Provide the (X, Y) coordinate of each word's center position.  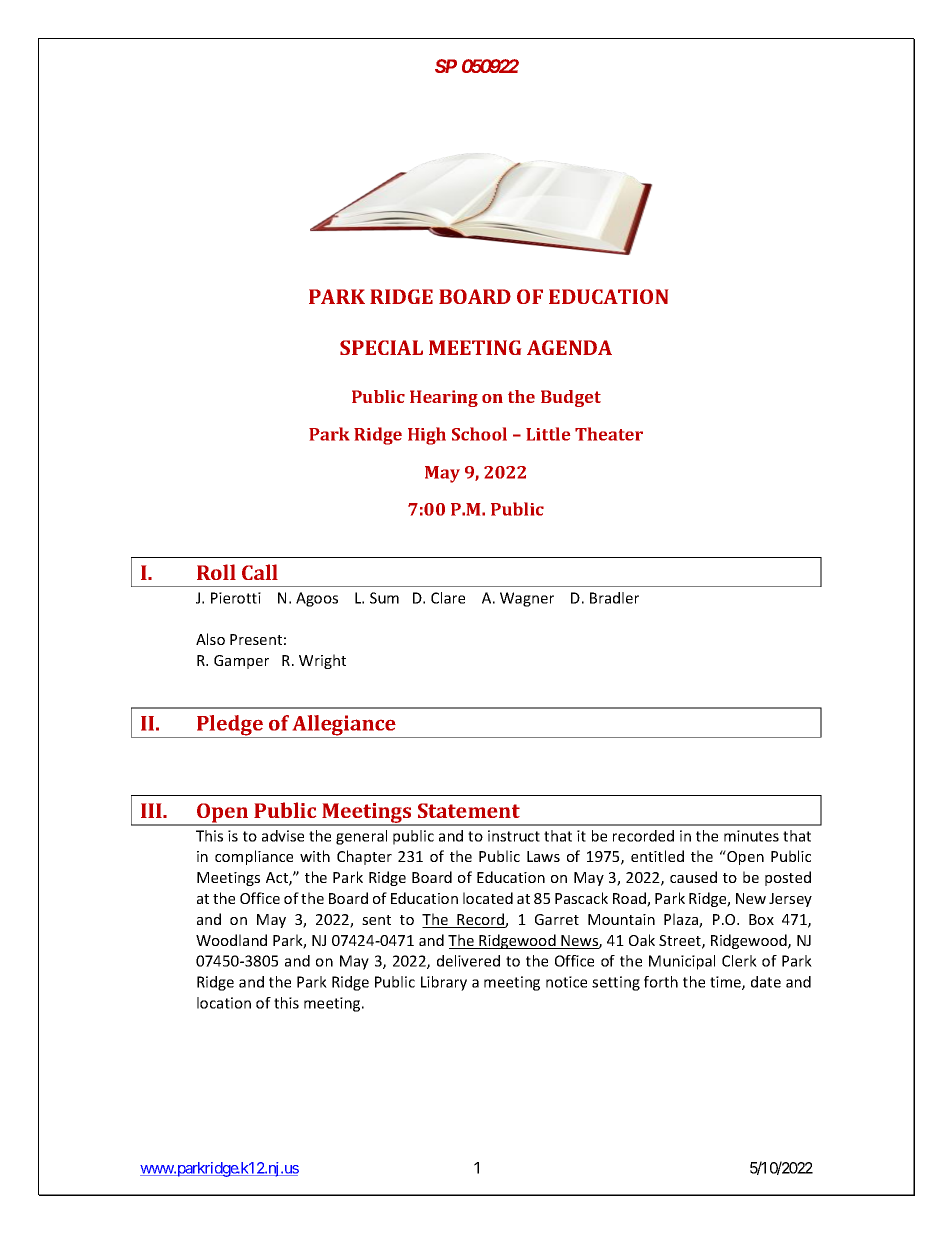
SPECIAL (381, 347)
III (152, 810)
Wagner (527, 599)
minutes (751, 836)
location (224, 1003)
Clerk (739, 961)
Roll (216, 572)
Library (444, 983)
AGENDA (569, 347)
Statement (469, 810)
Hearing (444, 398)
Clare (448, 598)
